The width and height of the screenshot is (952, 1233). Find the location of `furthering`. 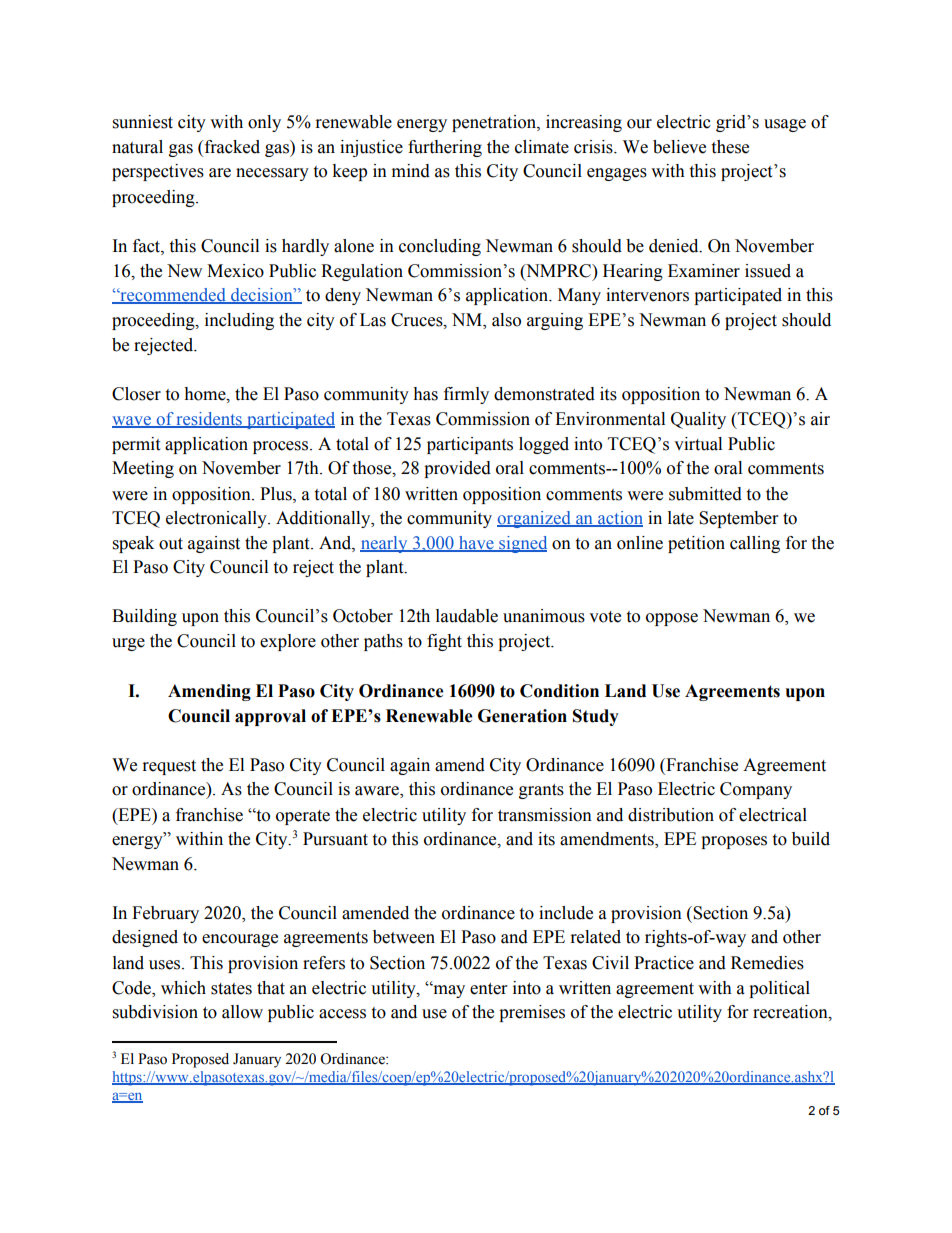

furthering is located at coordinates (445, 148).
